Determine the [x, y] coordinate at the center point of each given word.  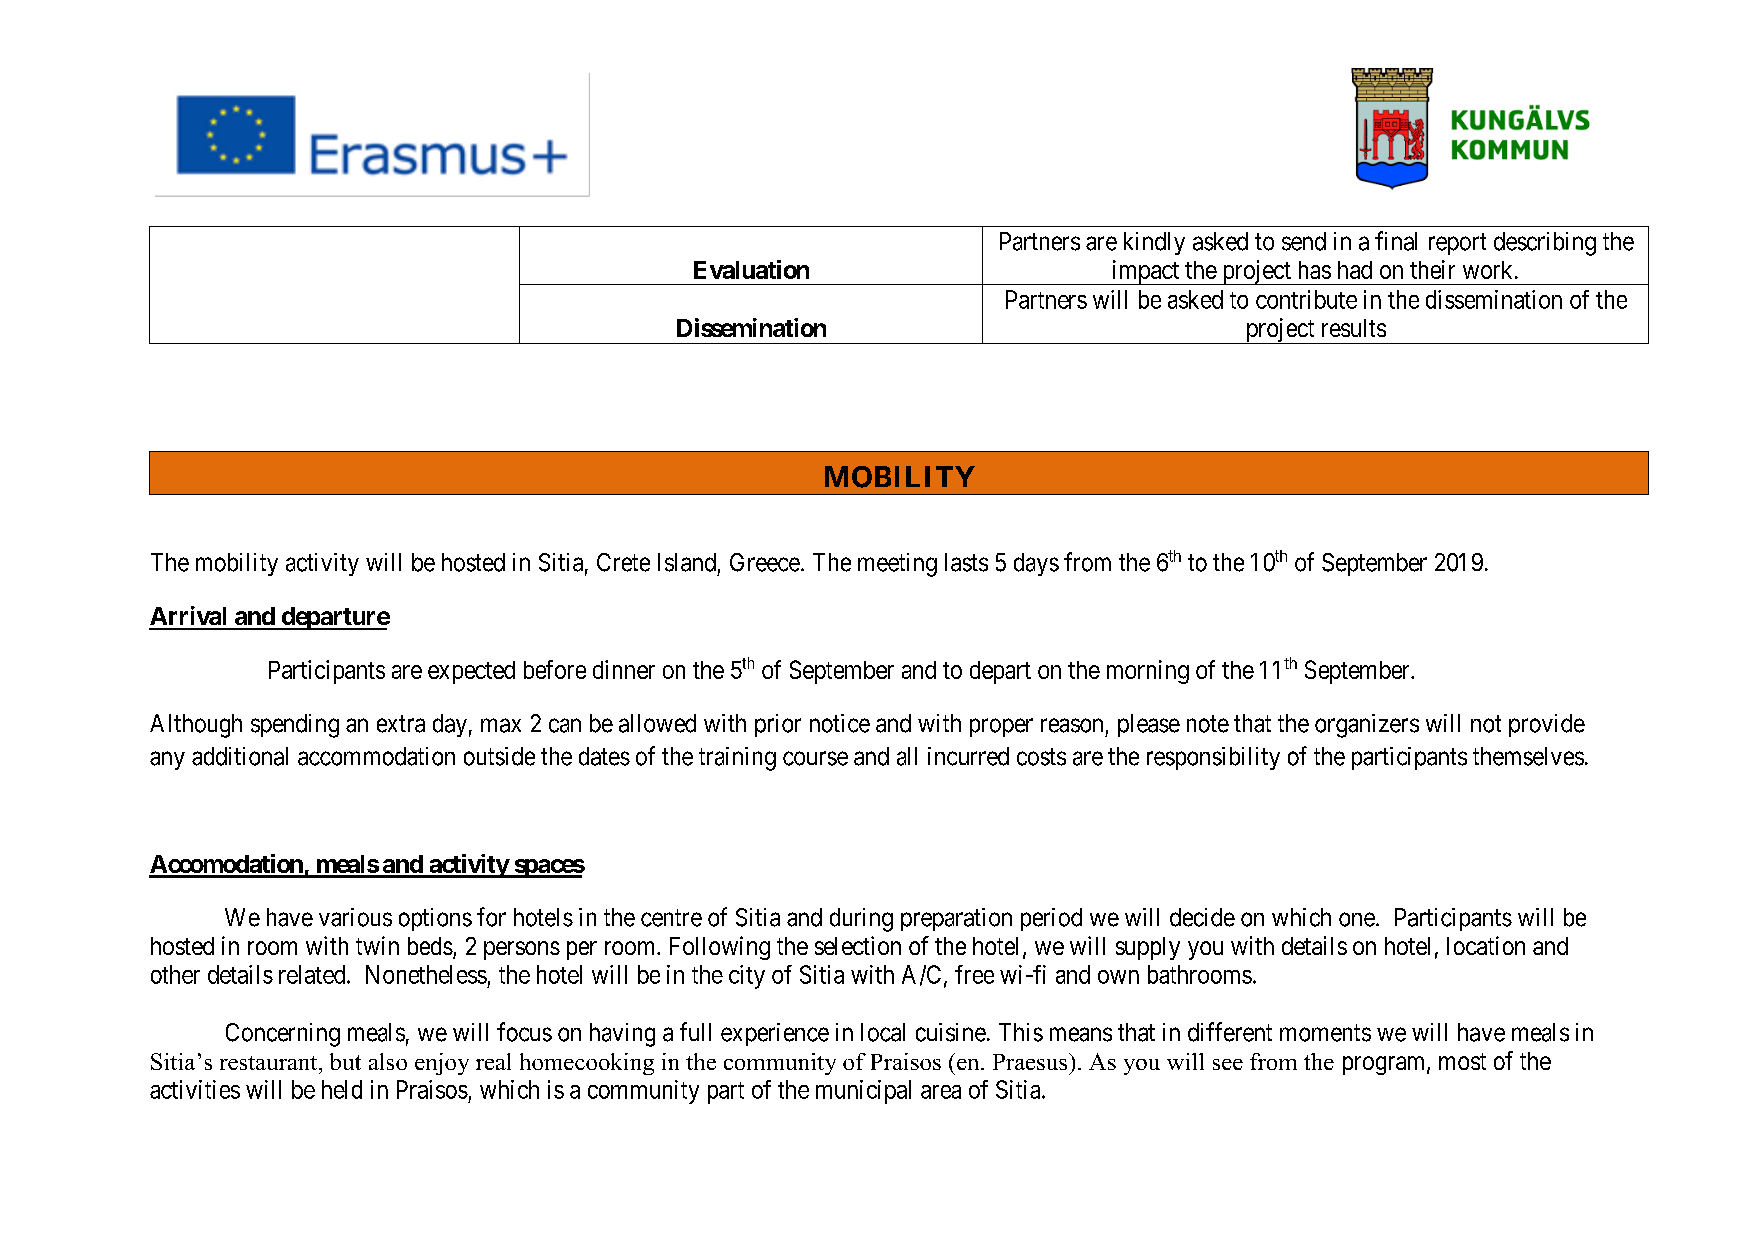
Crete [623, 562]
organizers [1367, 726]
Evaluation [751, 269]
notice [840, 723]
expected [471, 672]
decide [1202, 917]
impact [1145, 272]
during [861, 920]
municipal [863, 1092]
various [355, 917]
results [1354, 328]
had [1355, 270]
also [388, 1061]
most [1462, 1061]
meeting [897, 565]
